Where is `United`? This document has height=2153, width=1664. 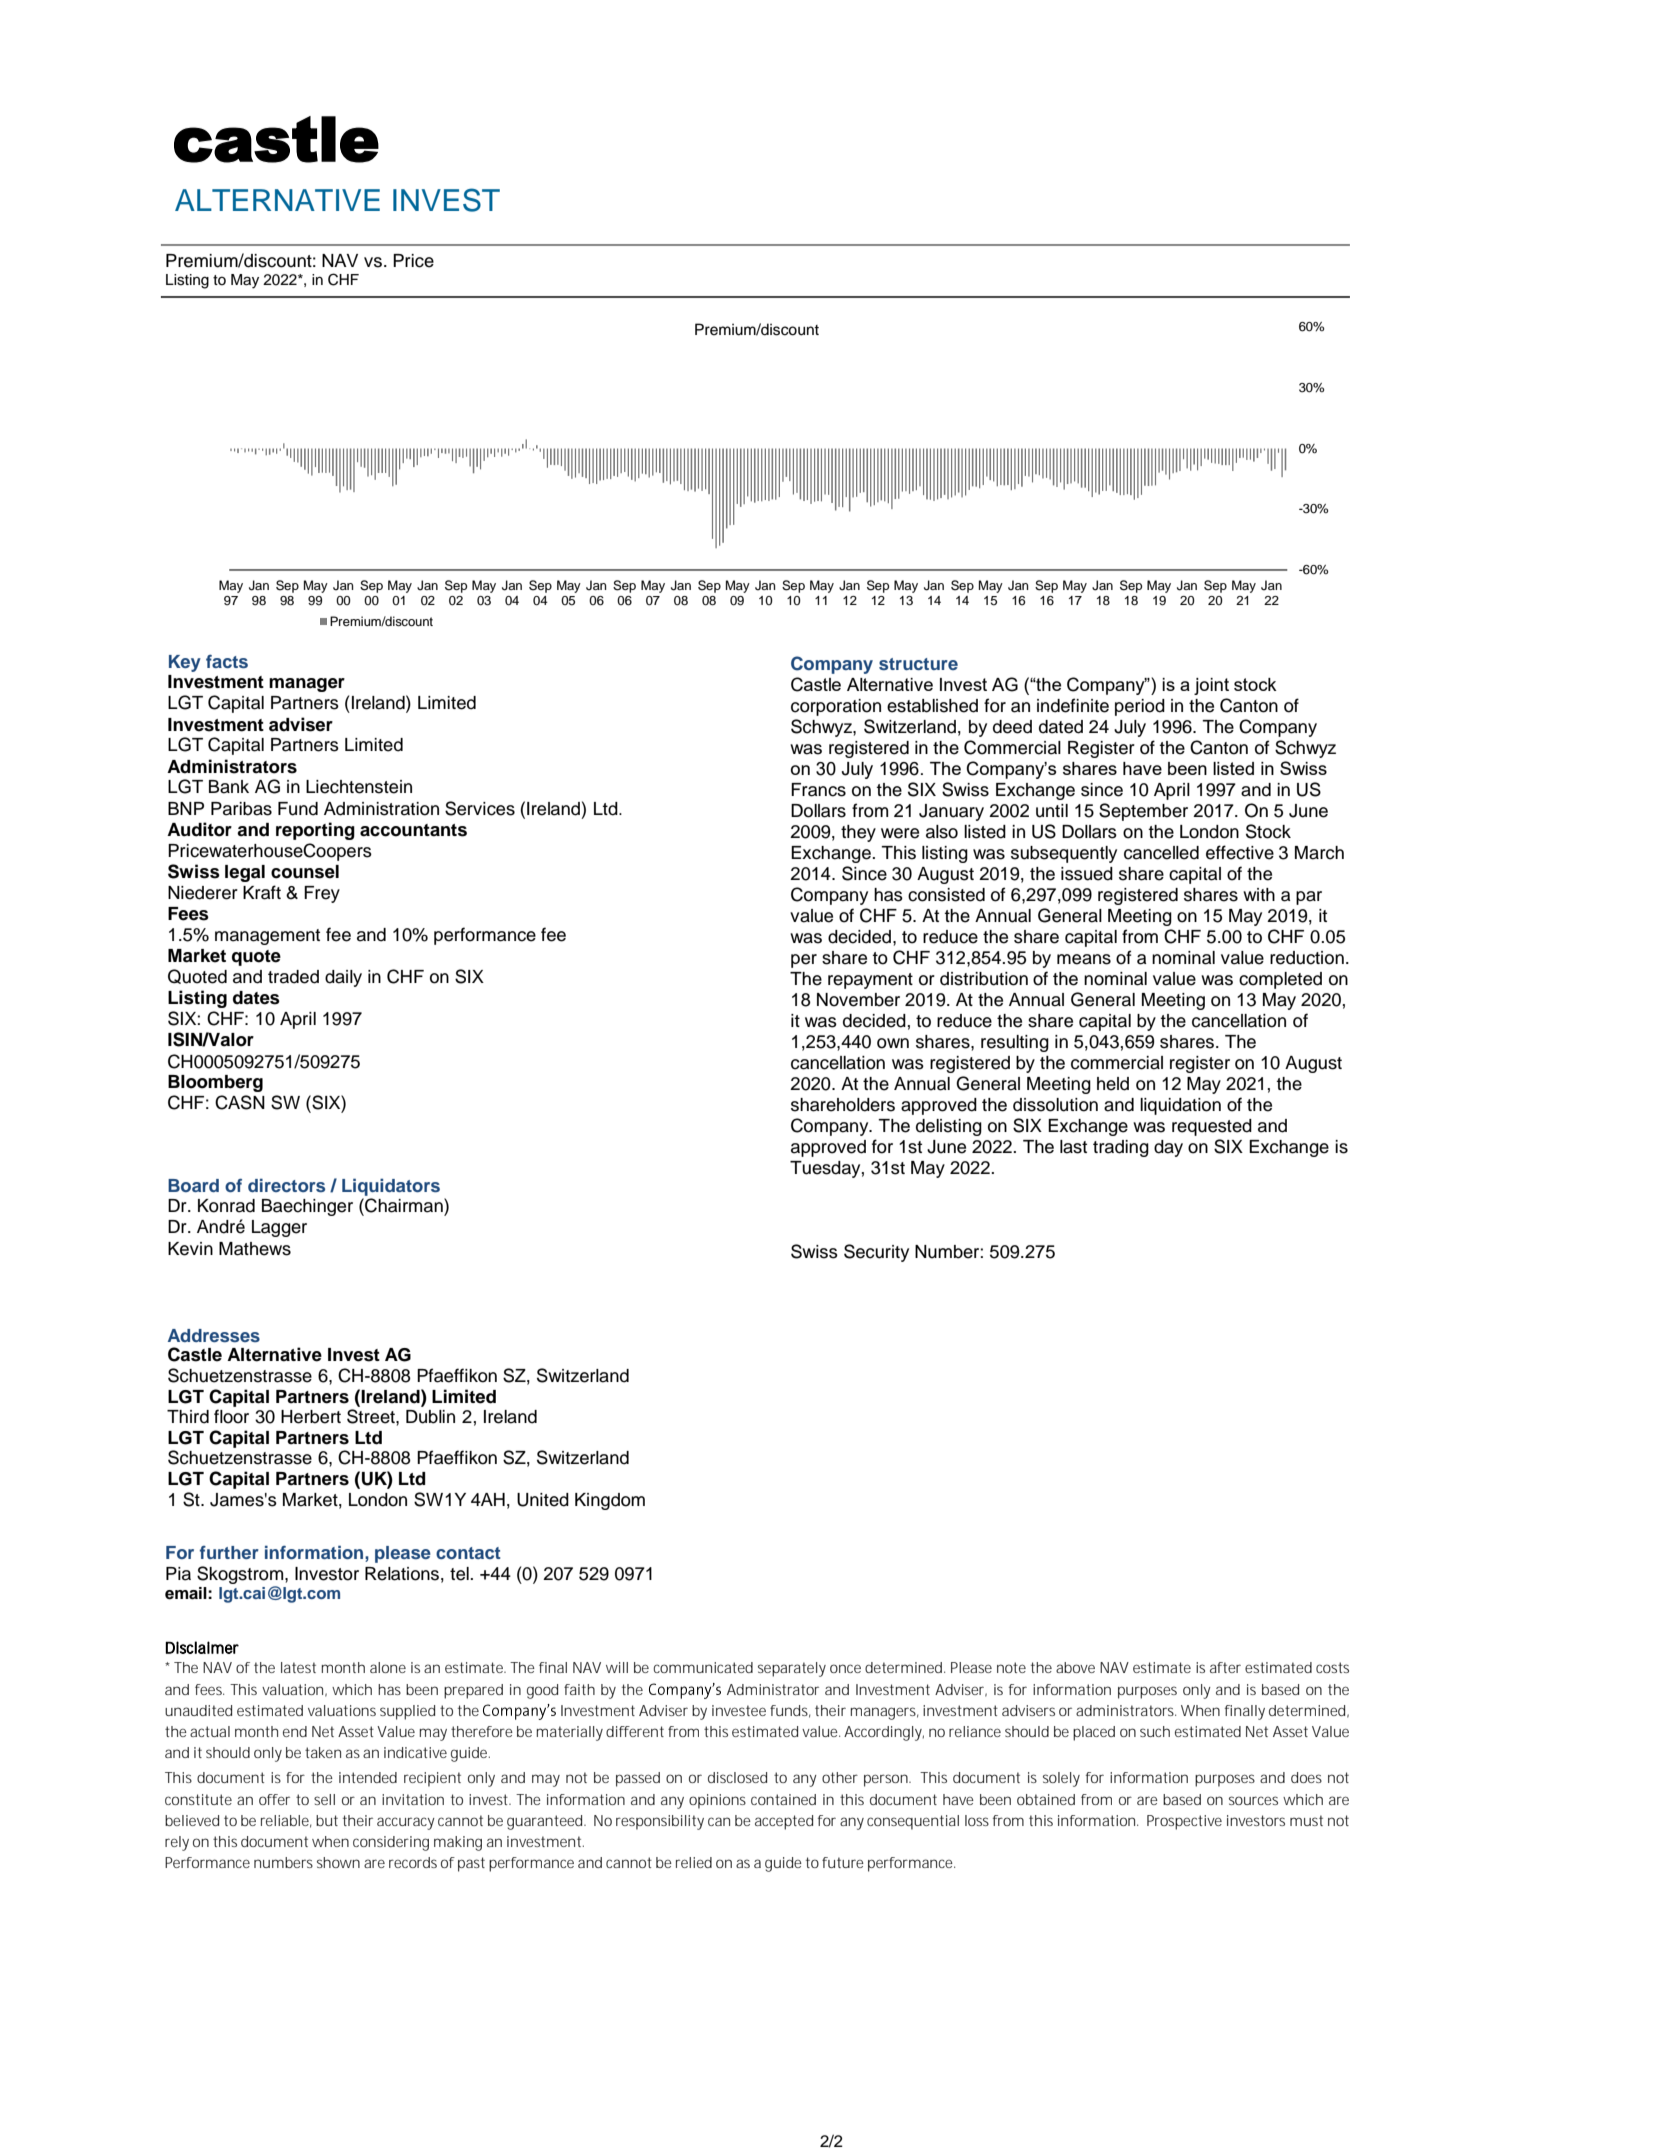
United is located at coordinates (543, 1500).
